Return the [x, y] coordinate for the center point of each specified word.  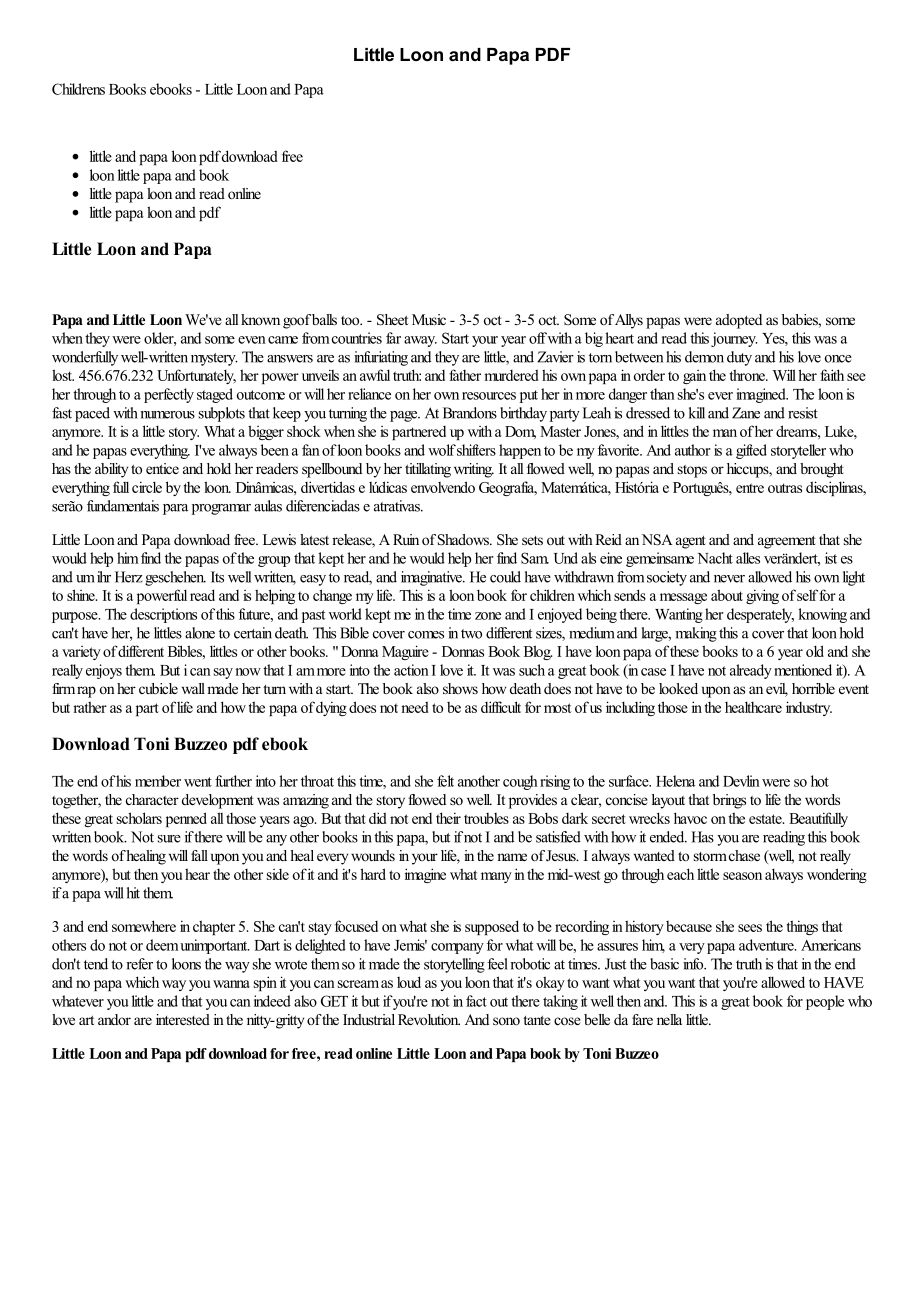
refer [139, 964]
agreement [787, 542]
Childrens [78, 89]
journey [734, 339]
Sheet [392, 320]
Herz [128, 577]
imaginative [432, 578]
